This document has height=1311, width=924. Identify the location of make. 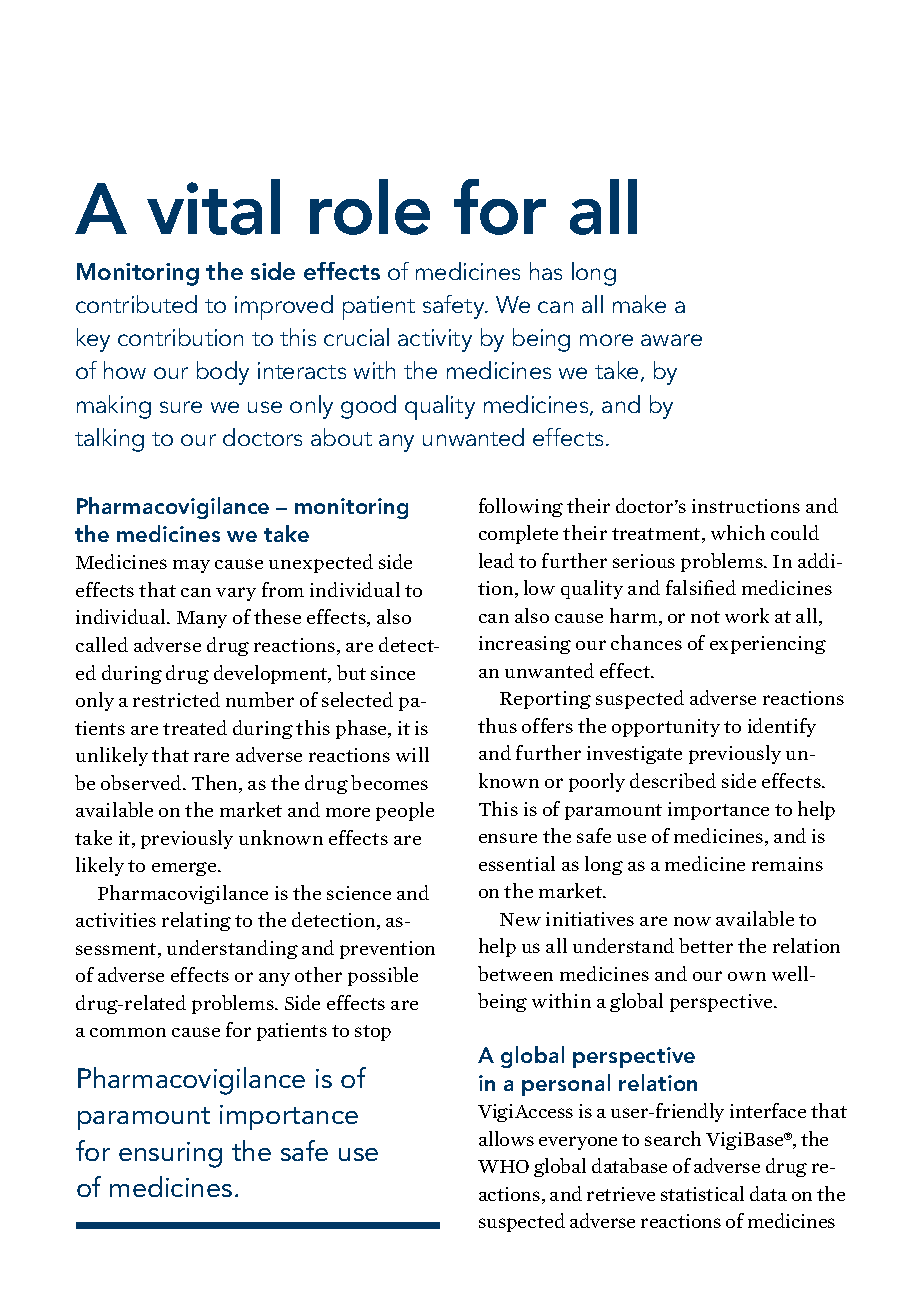
(639, 304).
